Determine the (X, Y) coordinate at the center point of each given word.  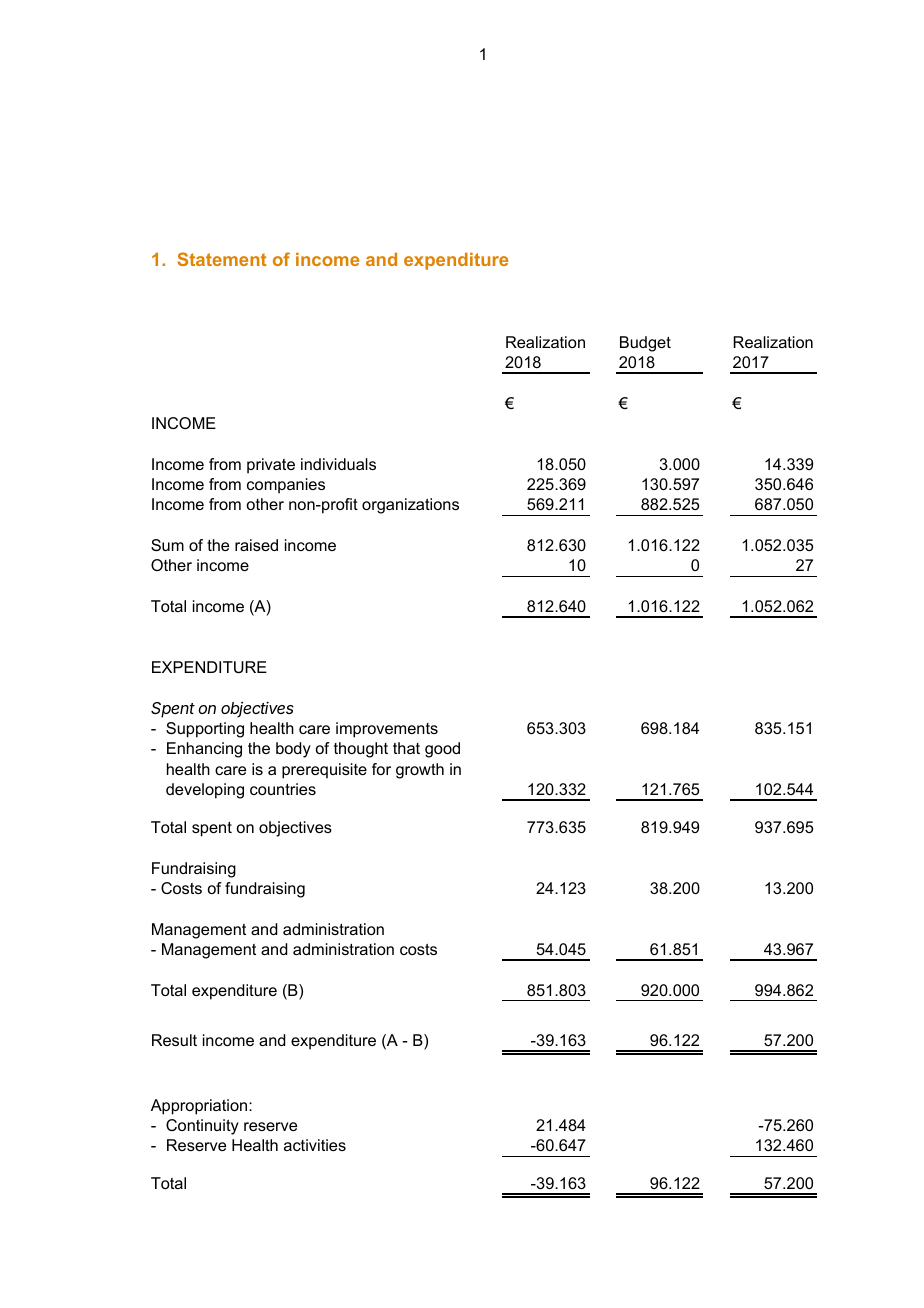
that (406, 748)
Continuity (202, 1127)
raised (256, 545)
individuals (338, 464)
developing (205, 791)
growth (420, 771)
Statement (222, 259)
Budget (645, 344)
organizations (410, 506)
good (442, 750)
